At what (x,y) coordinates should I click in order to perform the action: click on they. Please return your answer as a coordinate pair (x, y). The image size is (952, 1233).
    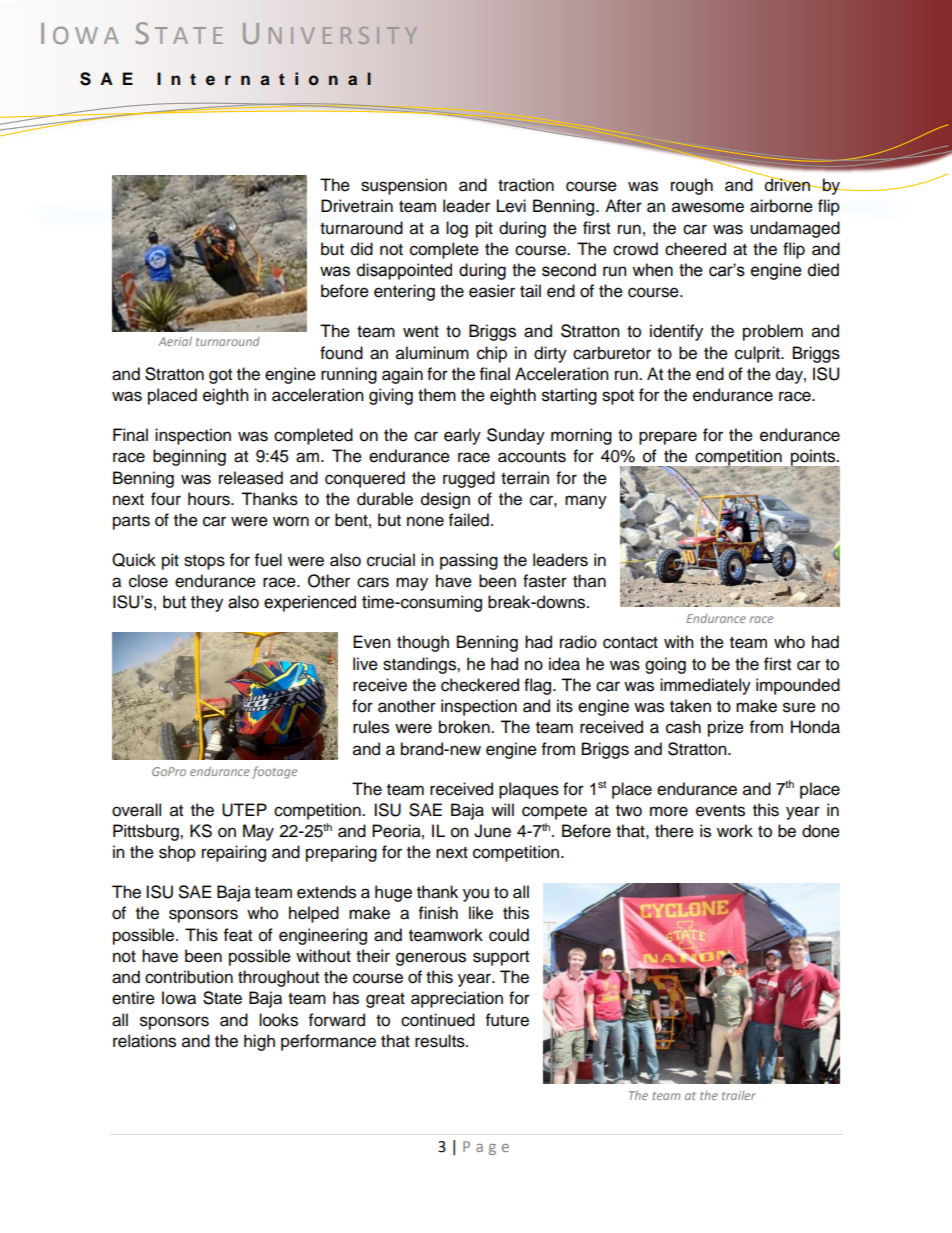
    Looking at the image, I should click on (207, 603).
